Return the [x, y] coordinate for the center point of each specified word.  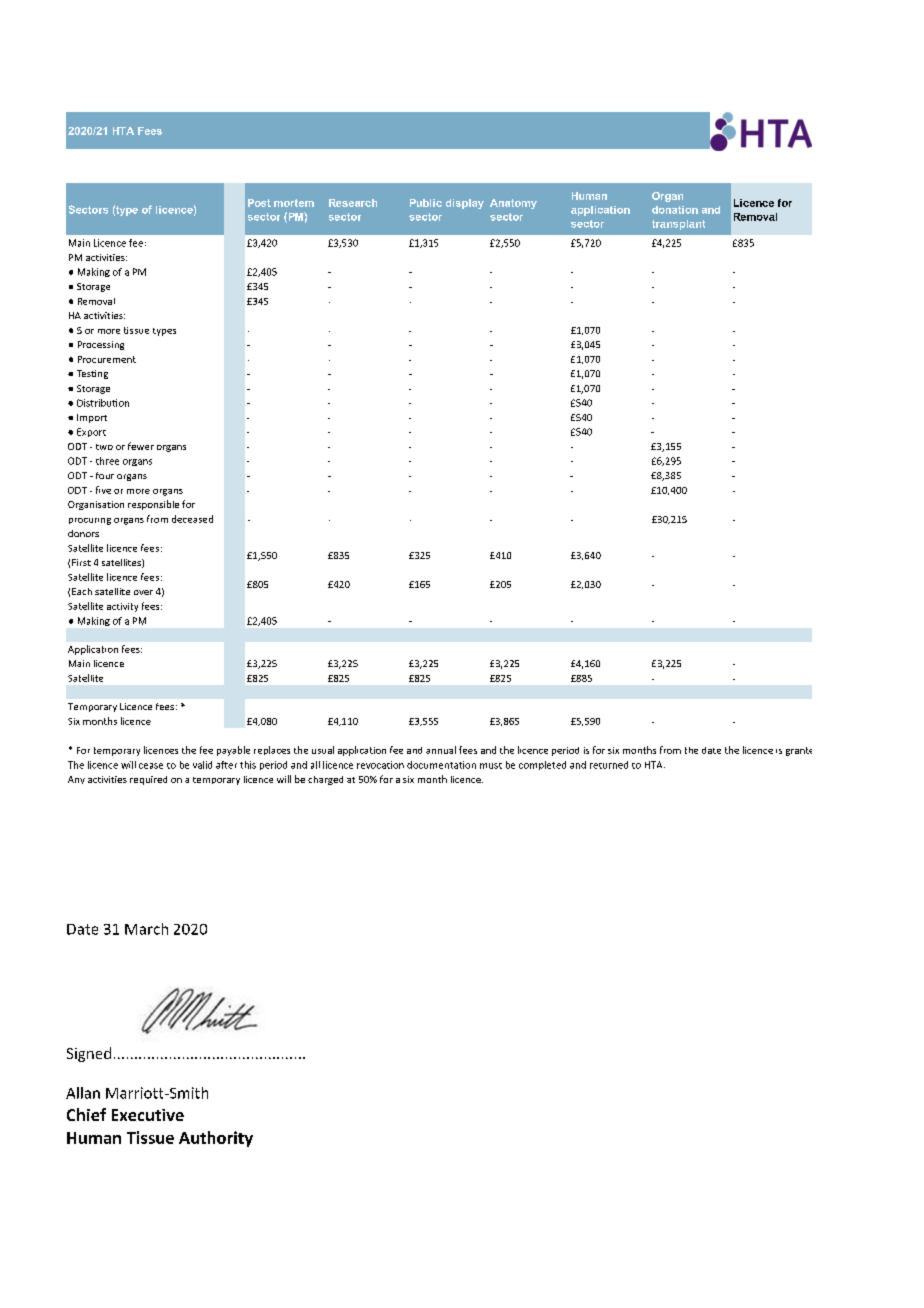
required [148, 780]
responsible [153, 505]
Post [259, 203]
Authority [216, 1139]
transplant [678, 225]
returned [609, 765]
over [143, 592]
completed [542, 765]
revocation [380, 765]
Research [353, 203]
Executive [148, 1115]
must [491, 766]
